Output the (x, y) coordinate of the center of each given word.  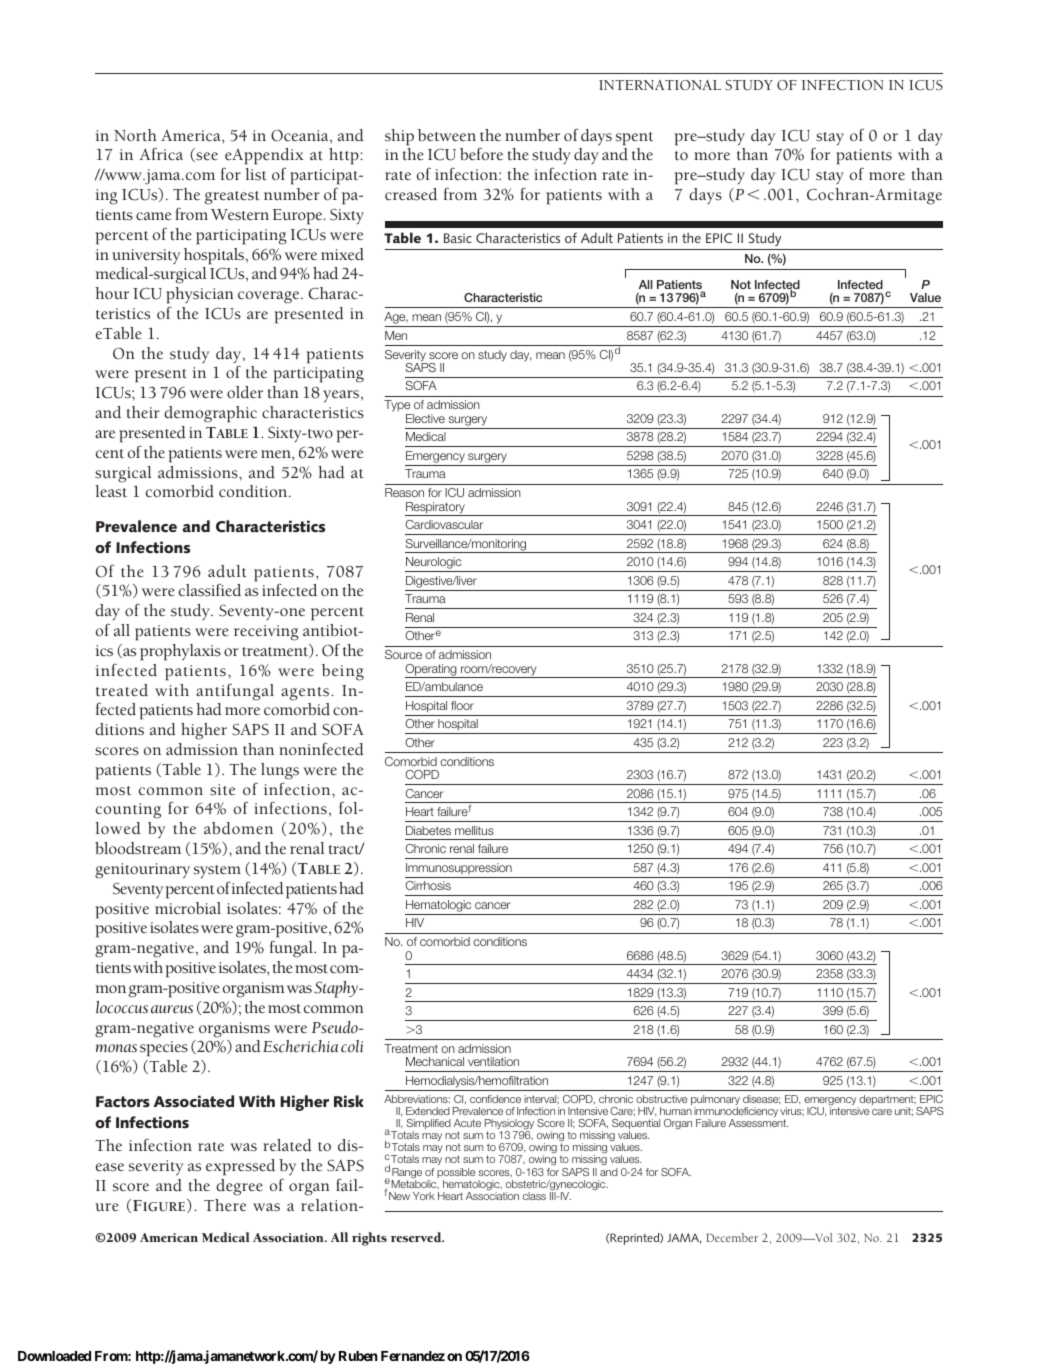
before (481, 154)
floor (462, 705)
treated (122, 690)
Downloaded (54, 1356)
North (135, 135)
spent (634, 139)
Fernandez (413, 1356)
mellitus (474, 830)
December (732, 1237)
